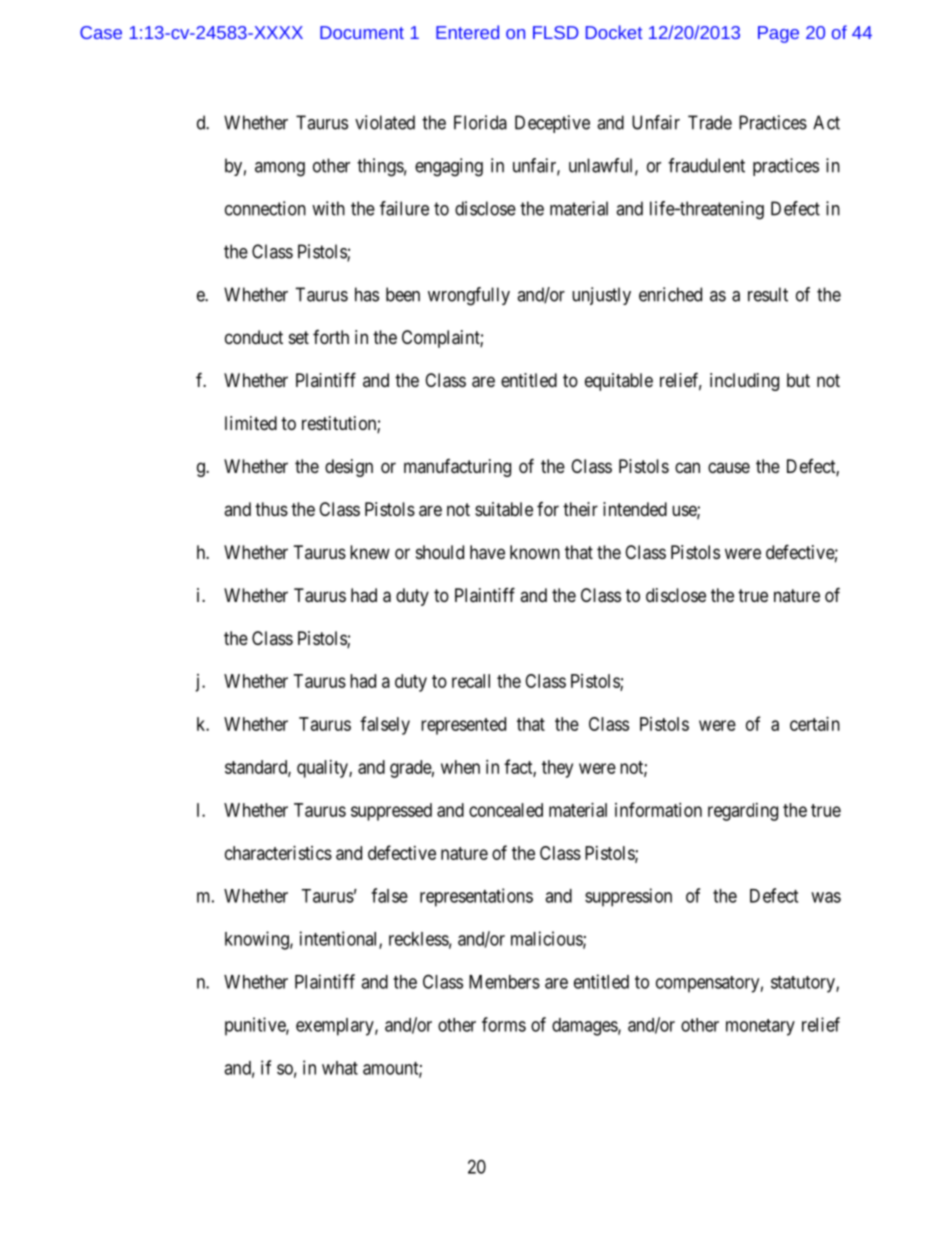  I want to click on quality, so click(323, 769).
